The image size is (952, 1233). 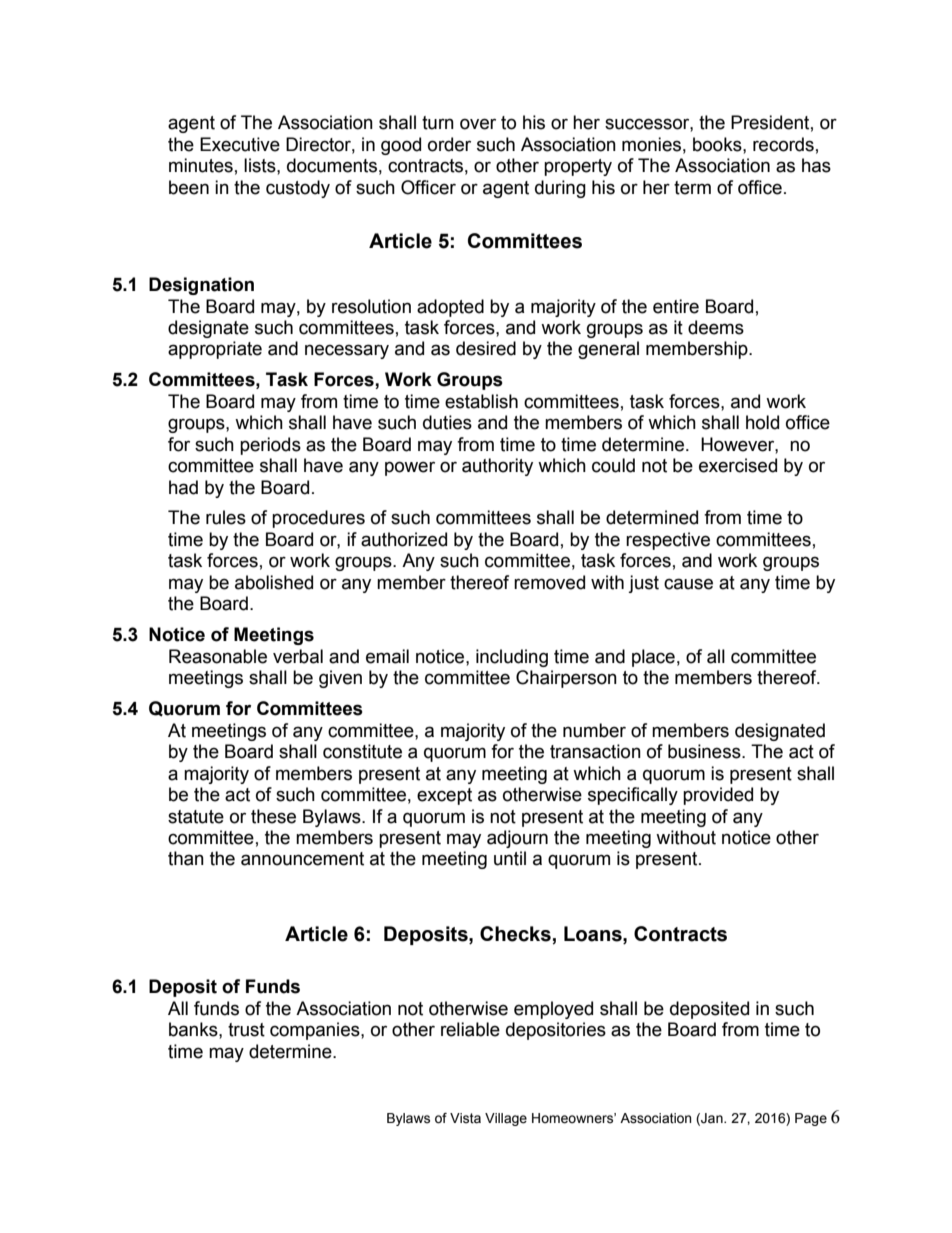 I want to click on Village, so click(x=506, y=1119).
